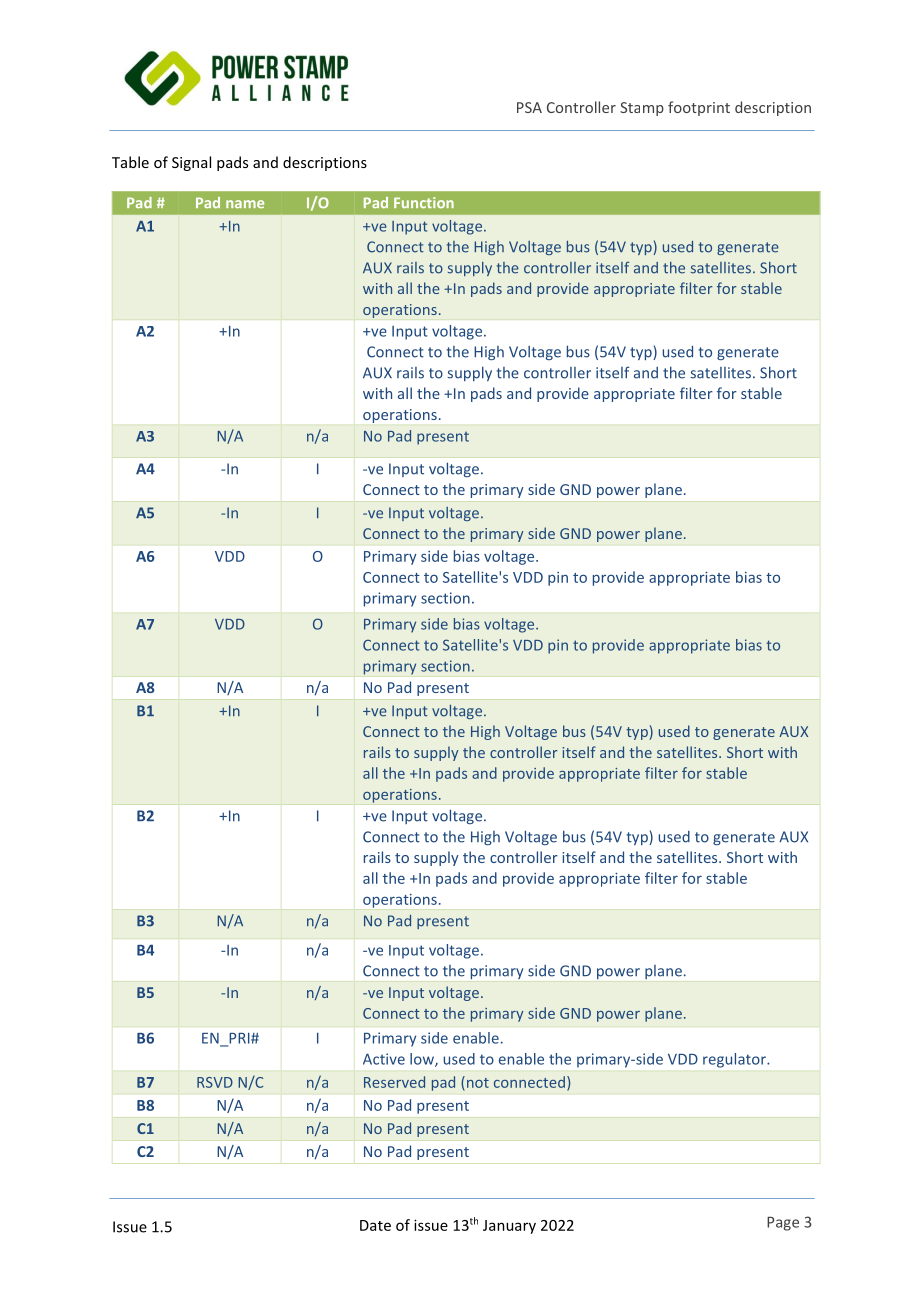  What do you see at coordinates (191, 163) in the document?
I see `Signal` at bounding box center [191, 163].
